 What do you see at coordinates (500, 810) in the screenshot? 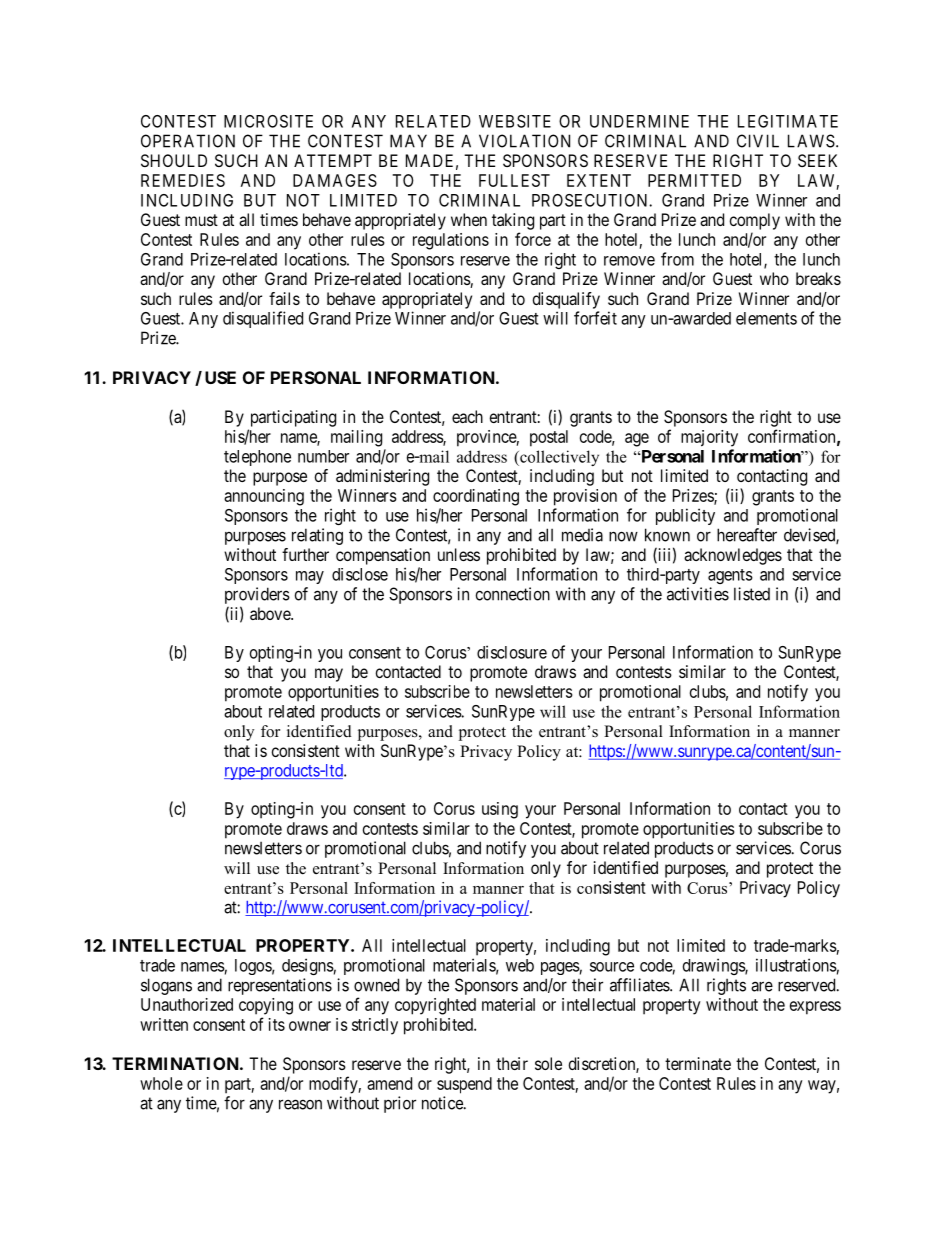
I see `using` at bounding box center [500, 810].
